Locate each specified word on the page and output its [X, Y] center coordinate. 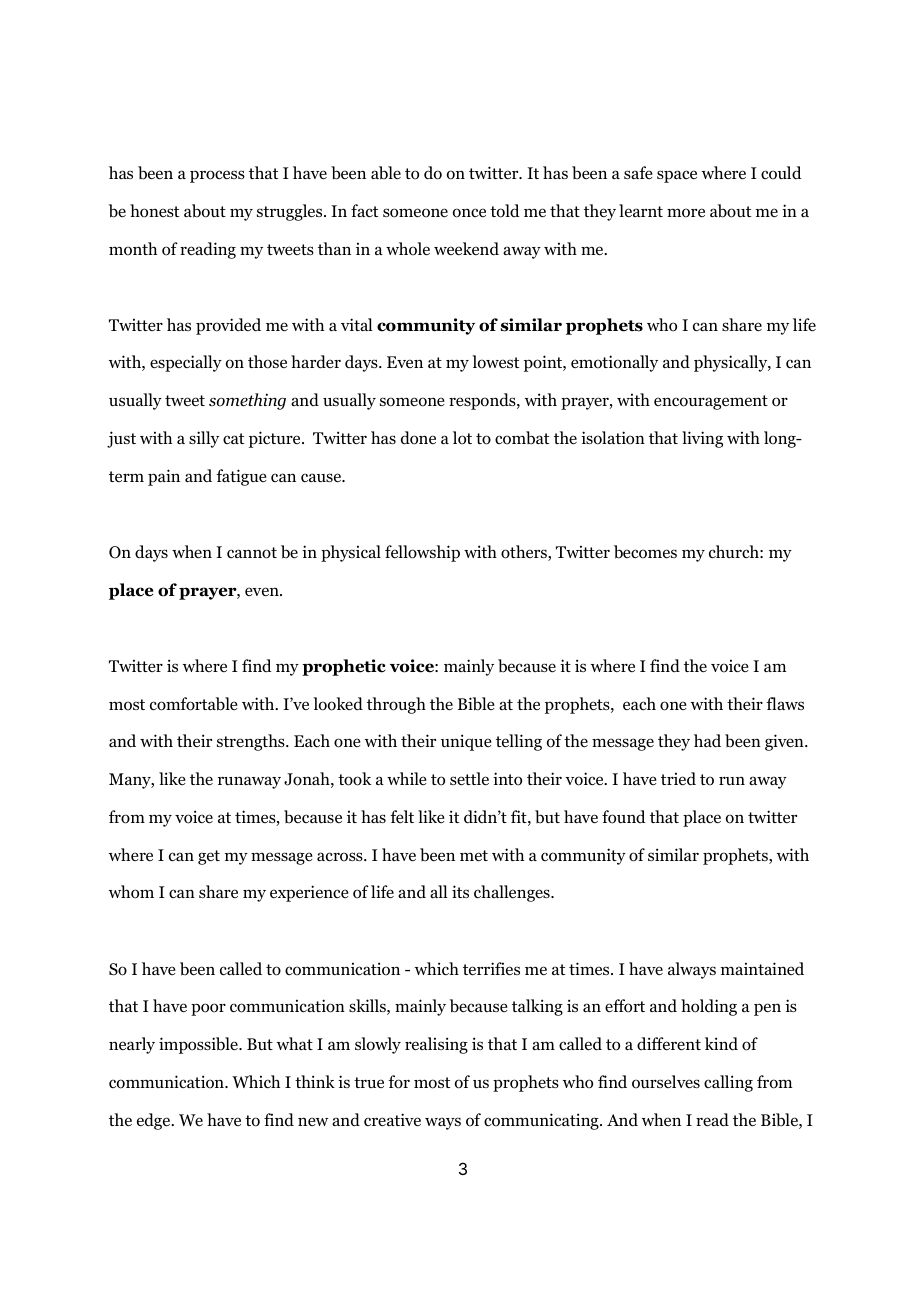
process [217, 176]
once [469, 213]
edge [155, 1121]
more [686, 213]
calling [728, 1083]
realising [436, 1045]
